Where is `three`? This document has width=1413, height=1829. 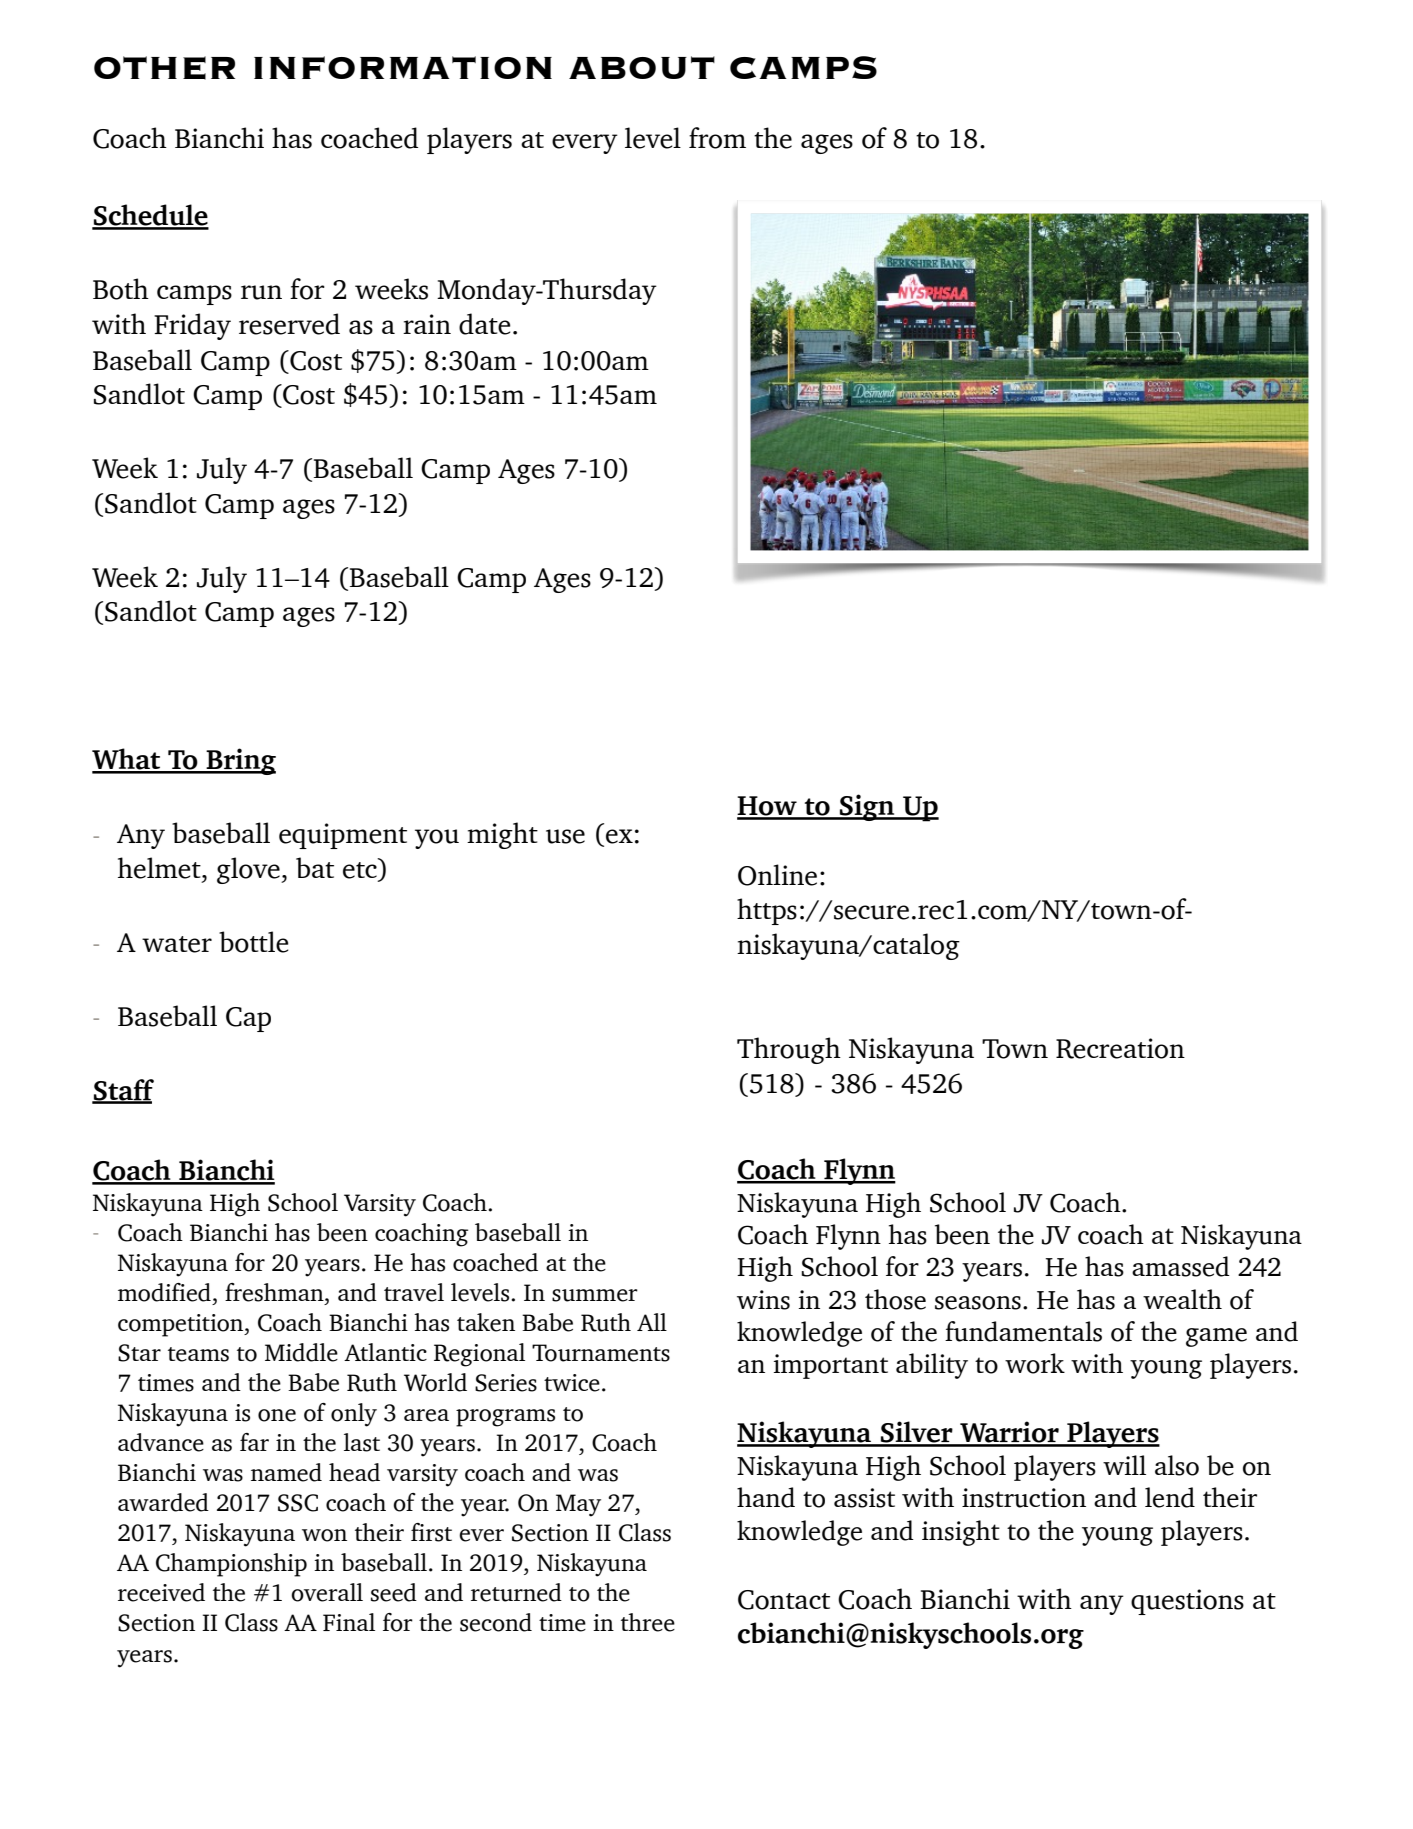 three is located at coordinates (648, 1622).
